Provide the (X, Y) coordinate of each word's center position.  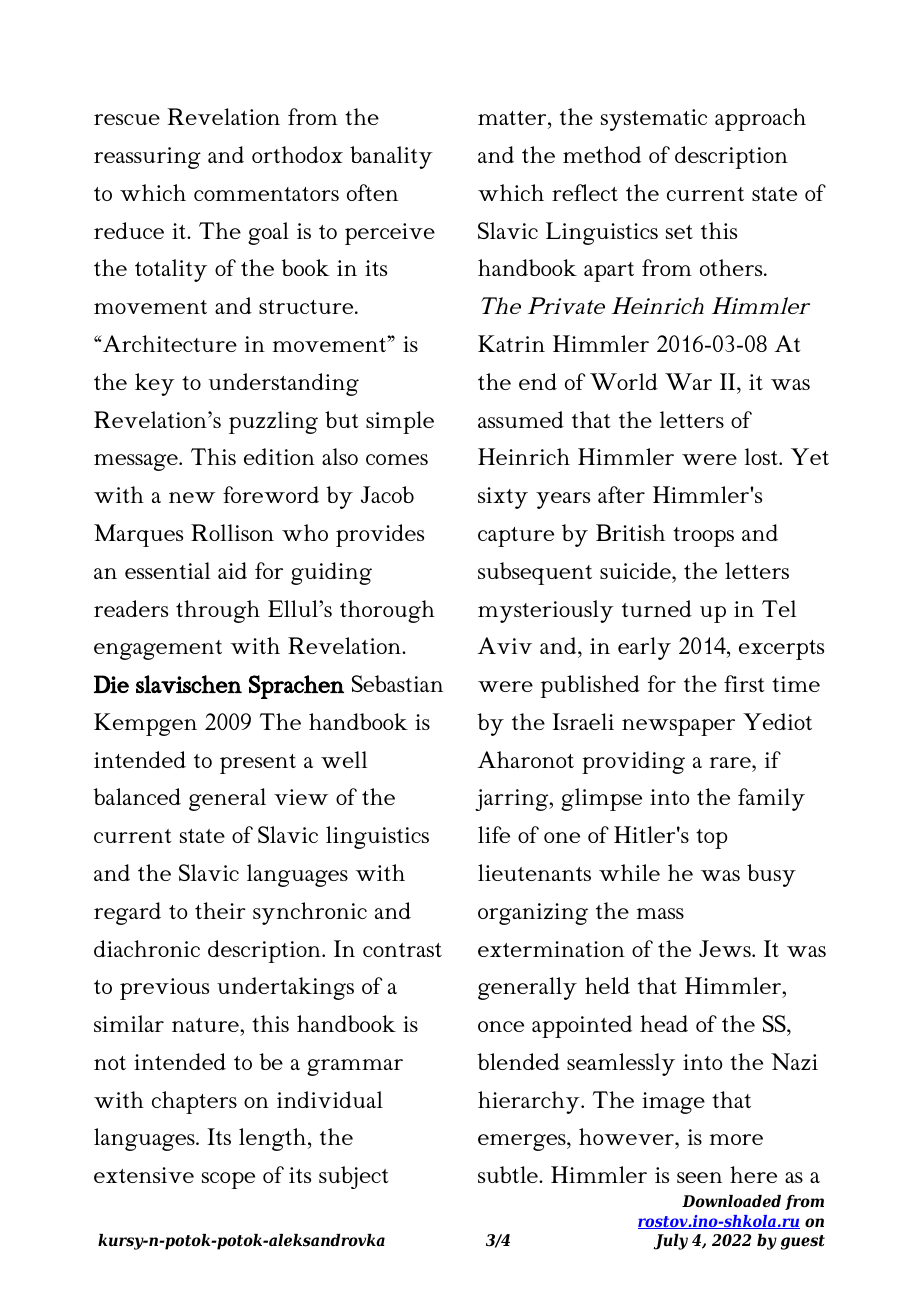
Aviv (504, 645)
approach (760, 119)
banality (391, 157)
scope (228, 1180)
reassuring (147, 158)
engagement (158, 650)
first (744, 683)
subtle (509, 1174)
